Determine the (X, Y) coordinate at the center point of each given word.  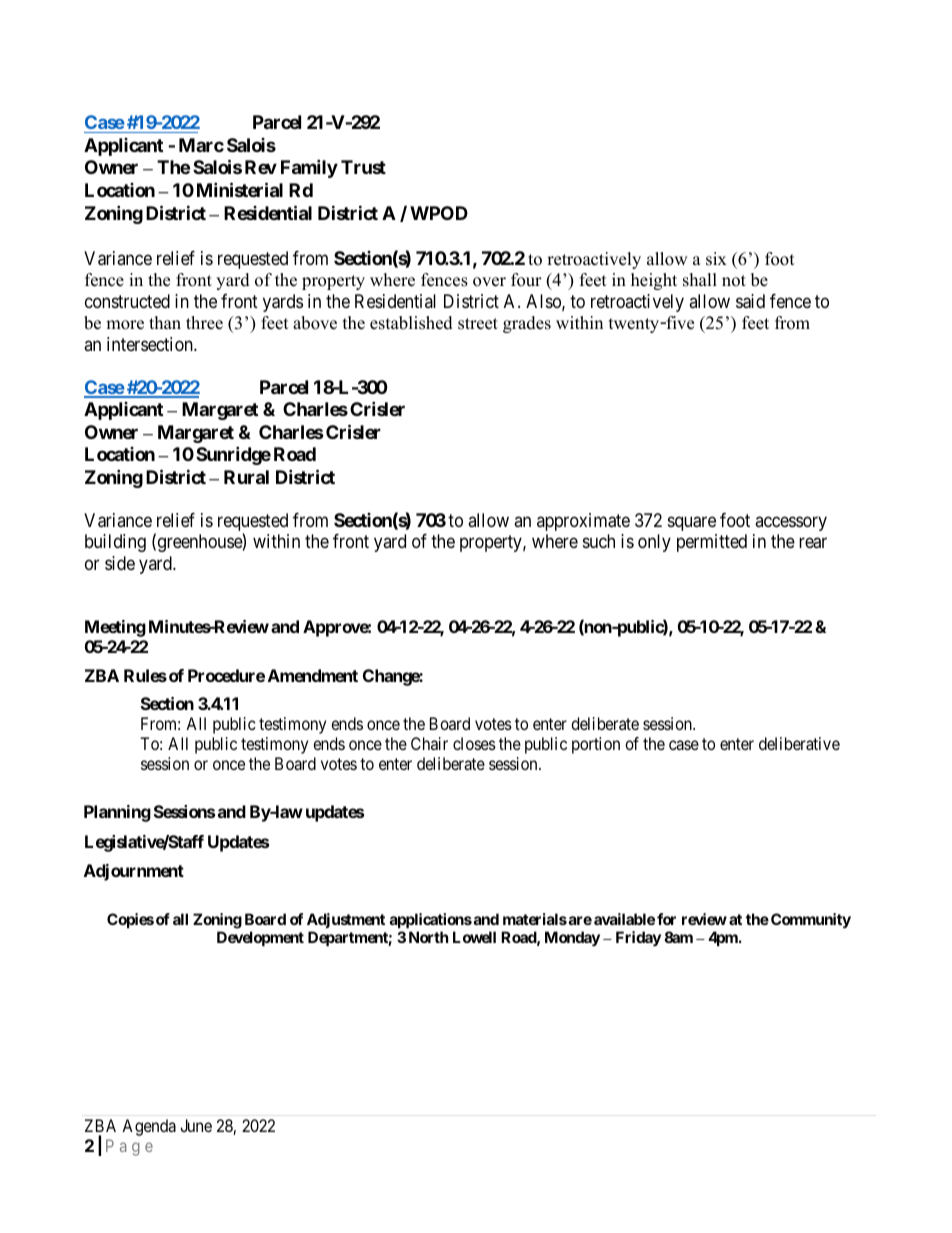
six (716, 259)
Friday (638, 938)
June (196, 1125)
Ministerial (240, 189)
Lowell (474, 937)
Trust (363, 167)
